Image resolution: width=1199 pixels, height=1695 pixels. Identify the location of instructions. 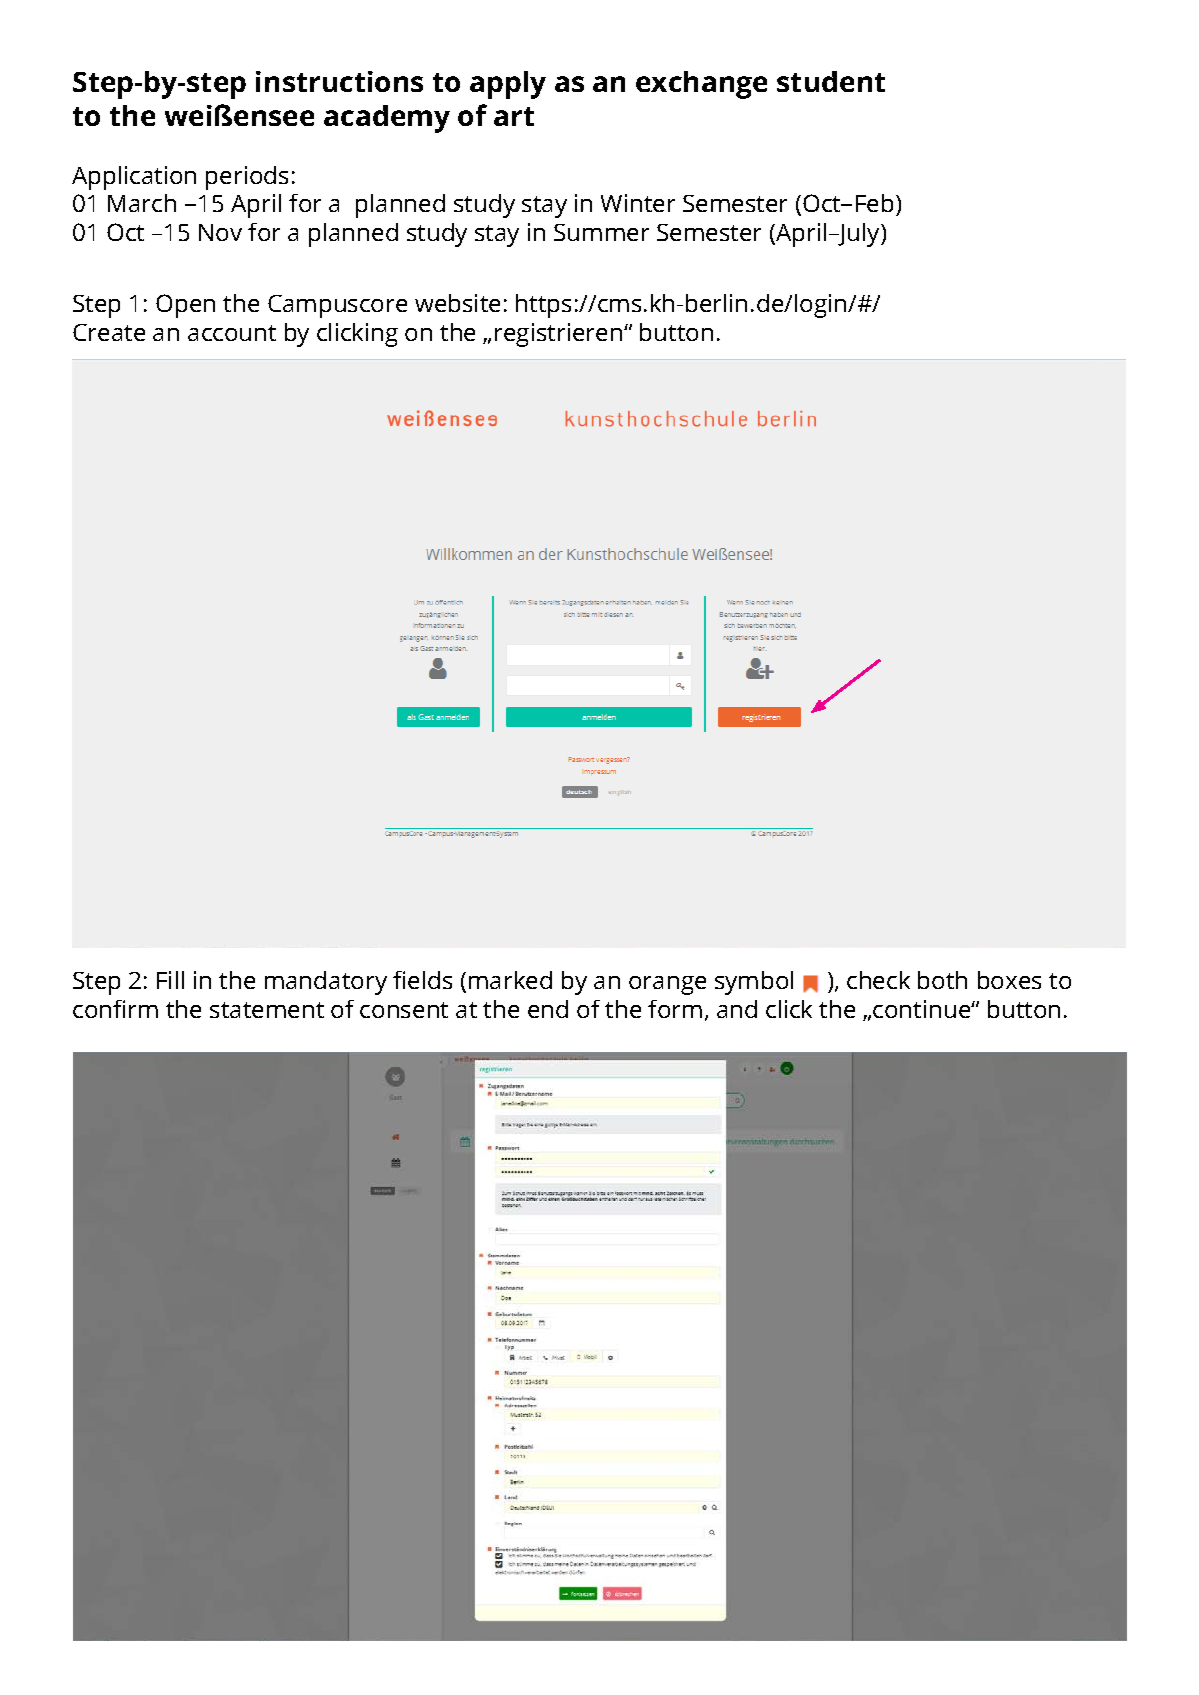
(339, 81).
